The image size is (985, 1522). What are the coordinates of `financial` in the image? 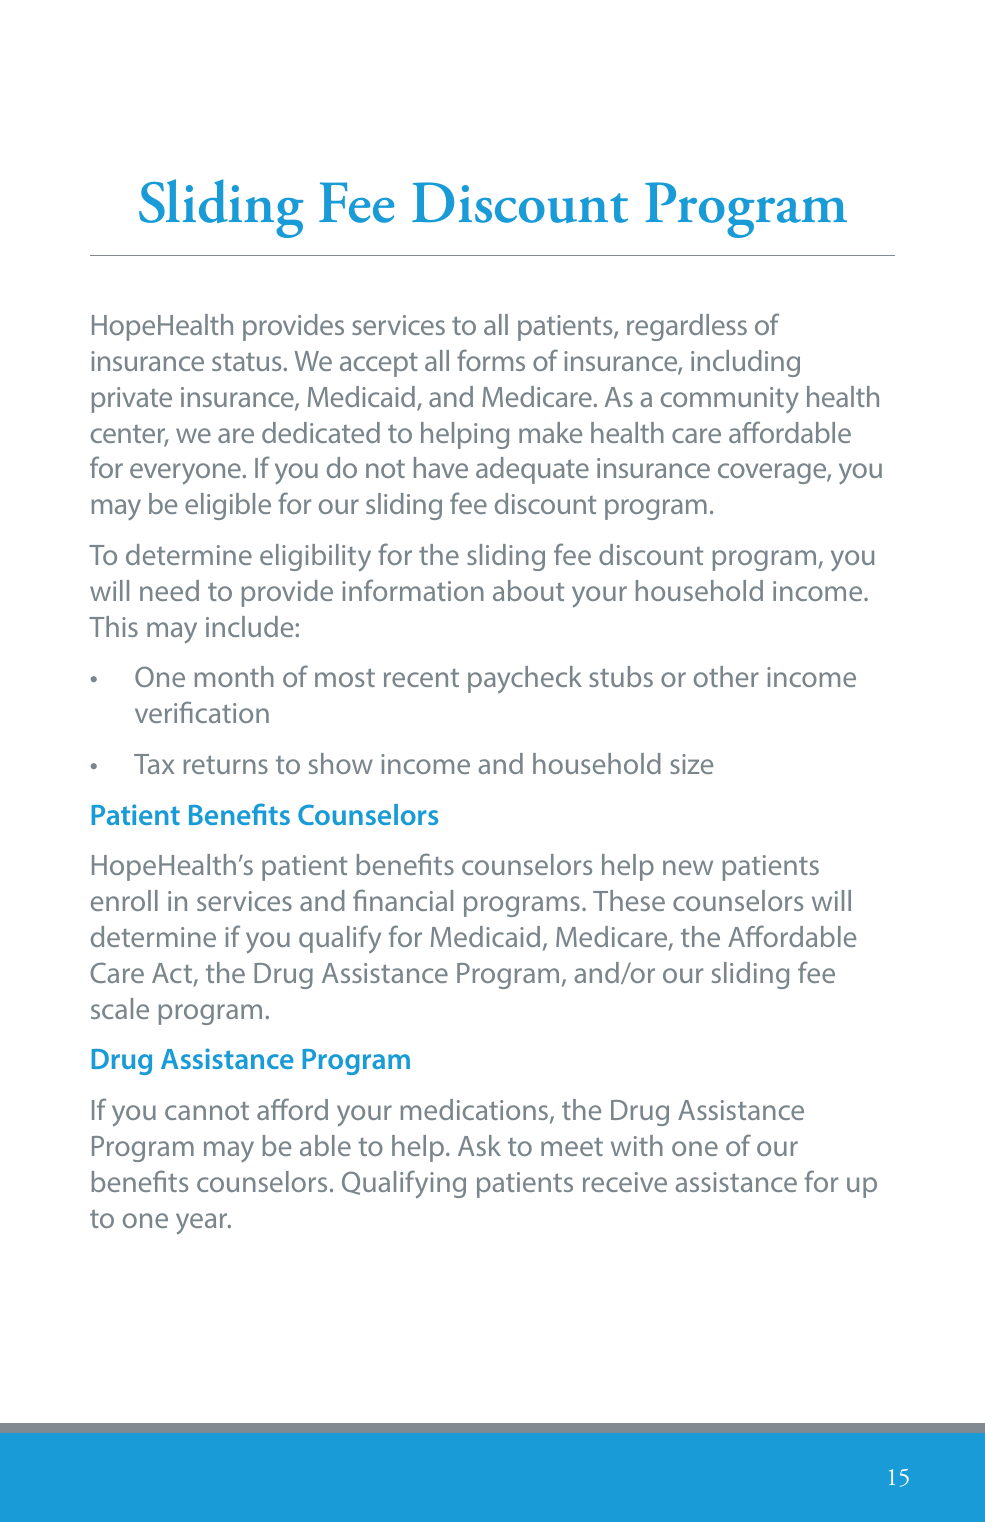 It's located at (403, 900).
